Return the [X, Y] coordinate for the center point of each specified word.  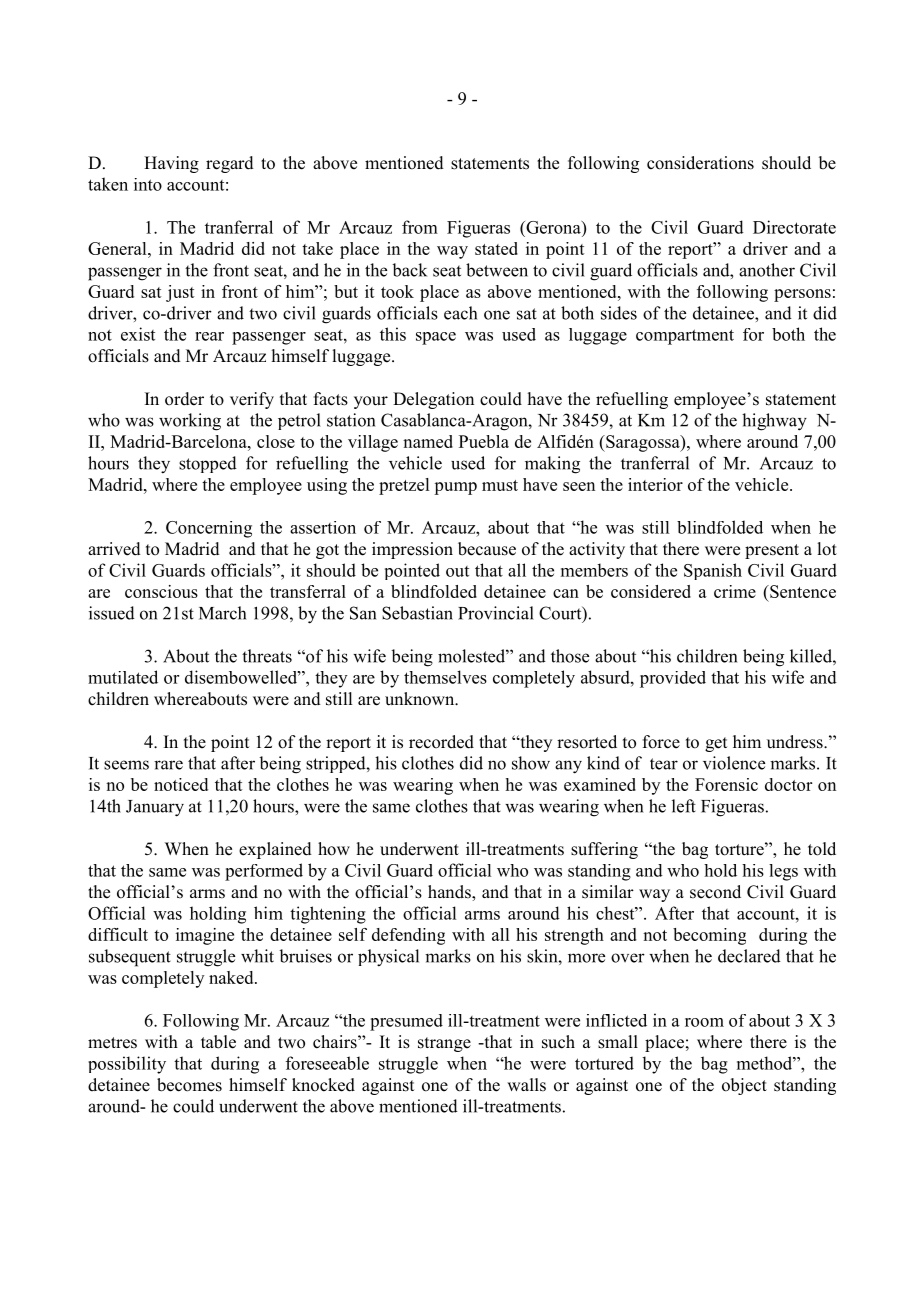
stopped [208, 464]
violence [734, 763]
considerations [700, 163]
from [420, 227]
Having [171, 164]
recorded [441, 742]
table [218, 1042]
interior [655, 484]
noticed [181, 784]
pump [455, 488]
